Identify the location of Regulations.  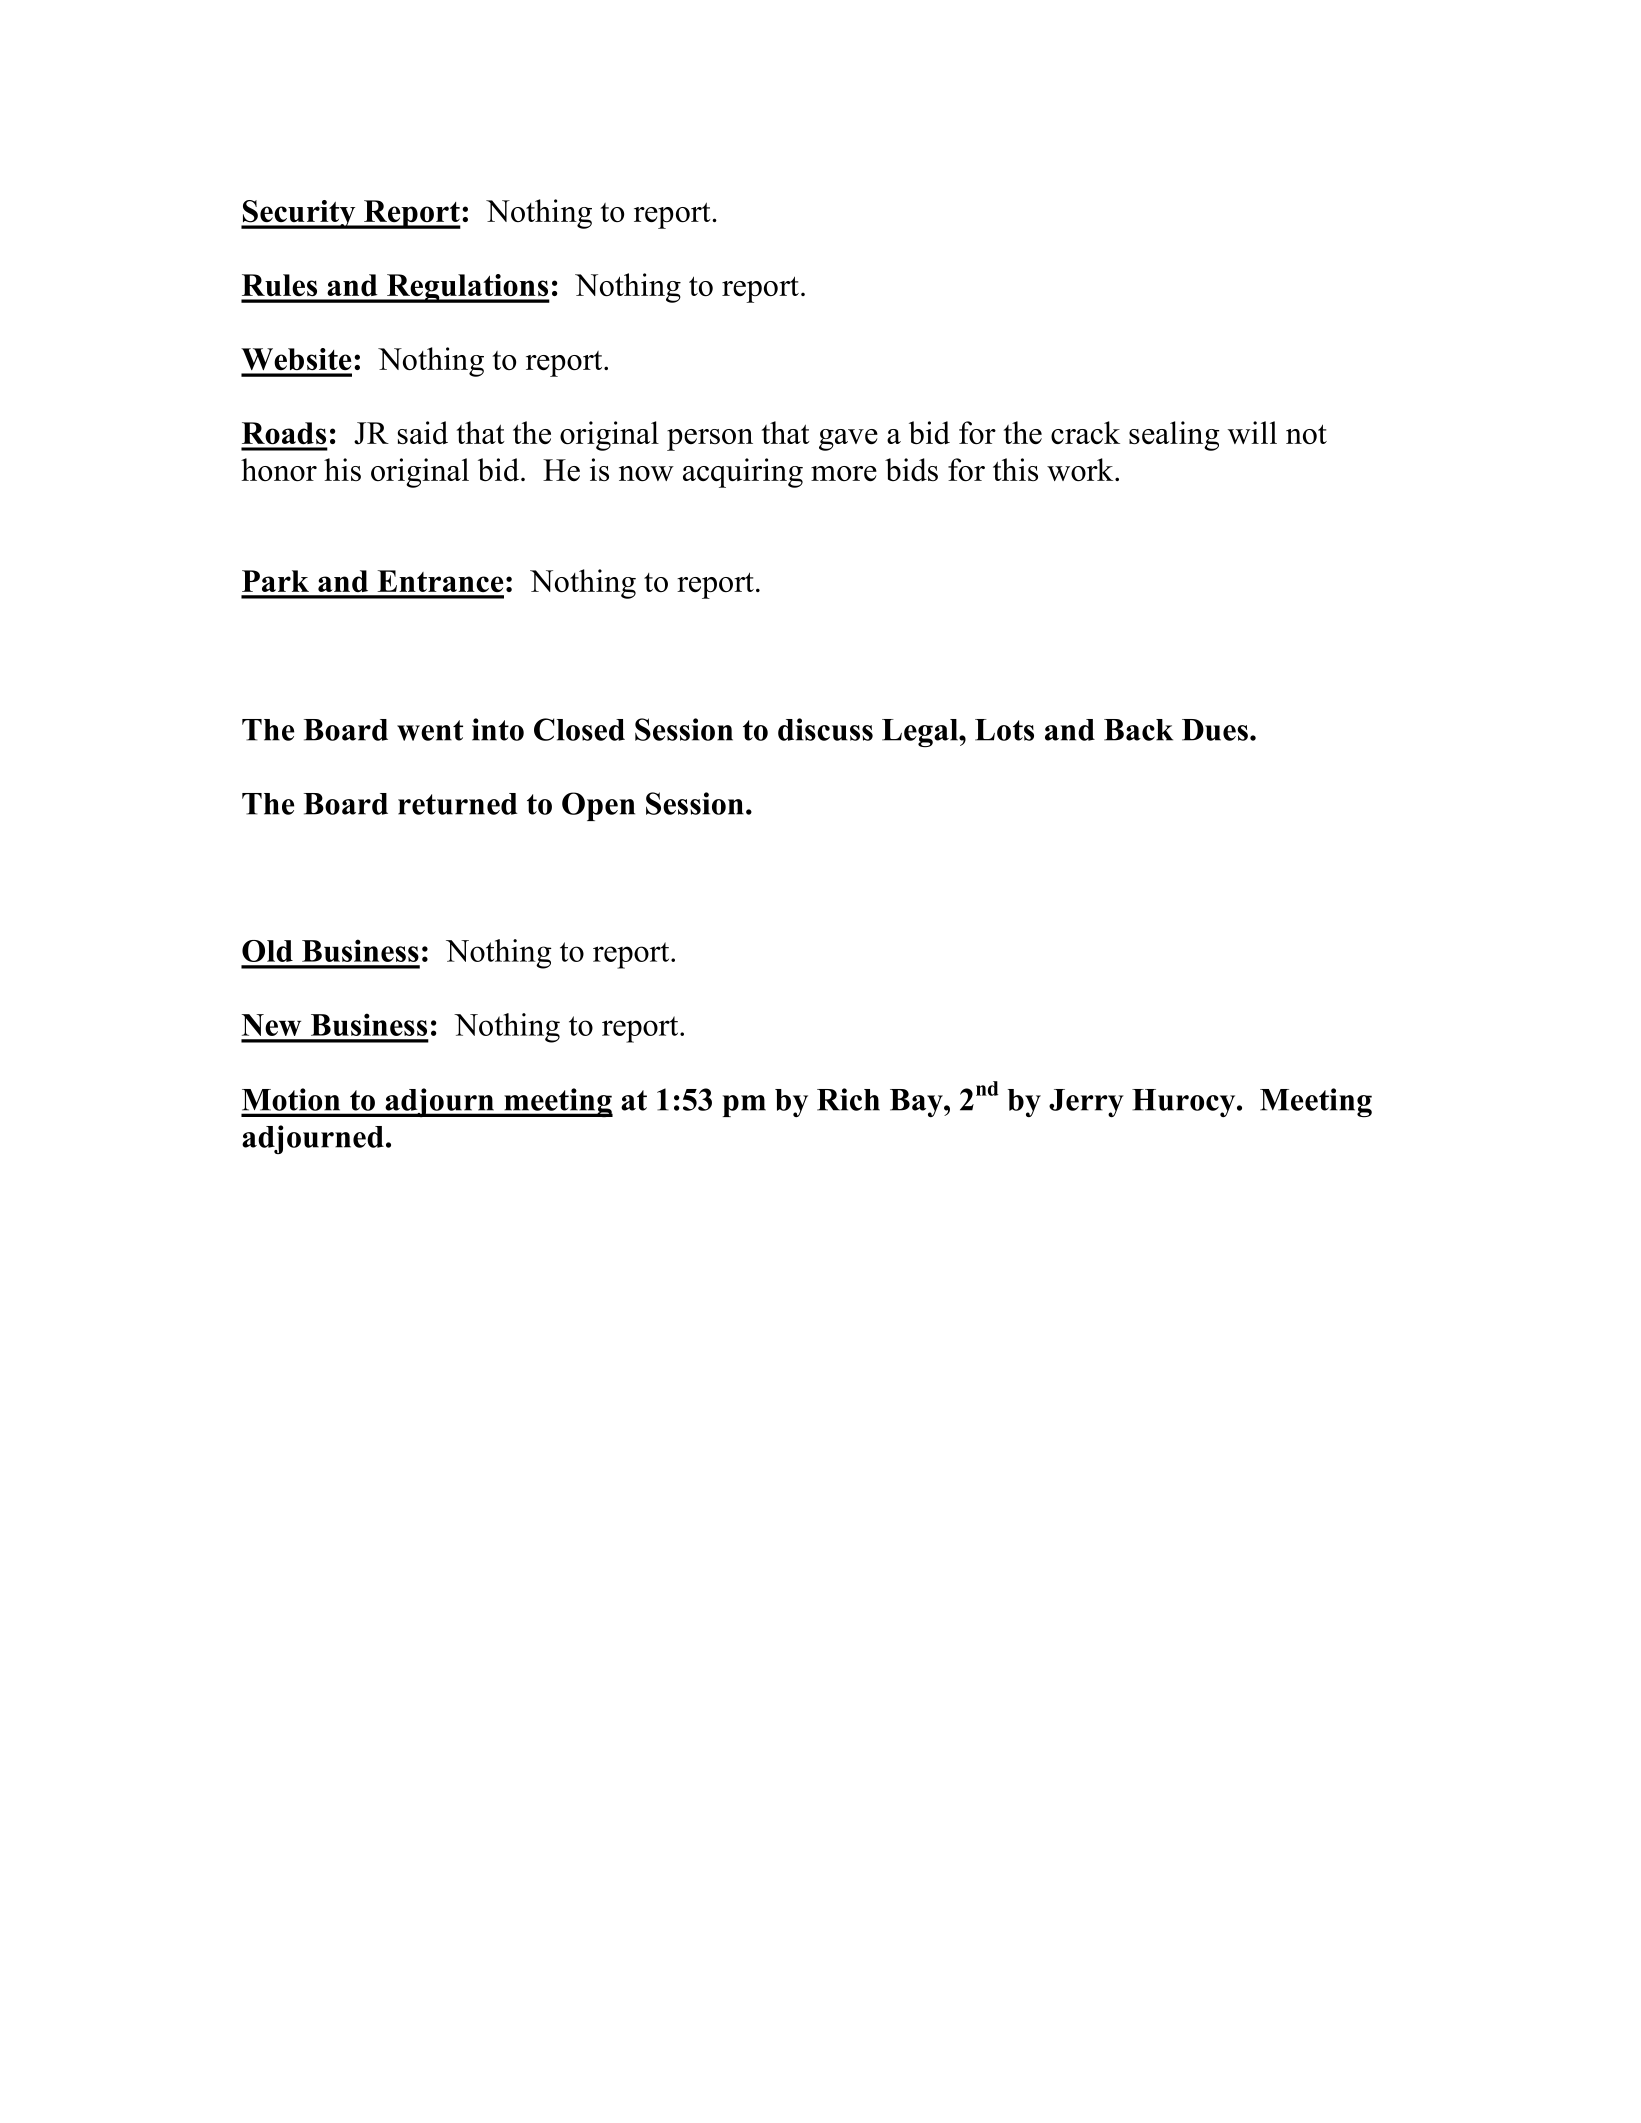
(467, 288).
